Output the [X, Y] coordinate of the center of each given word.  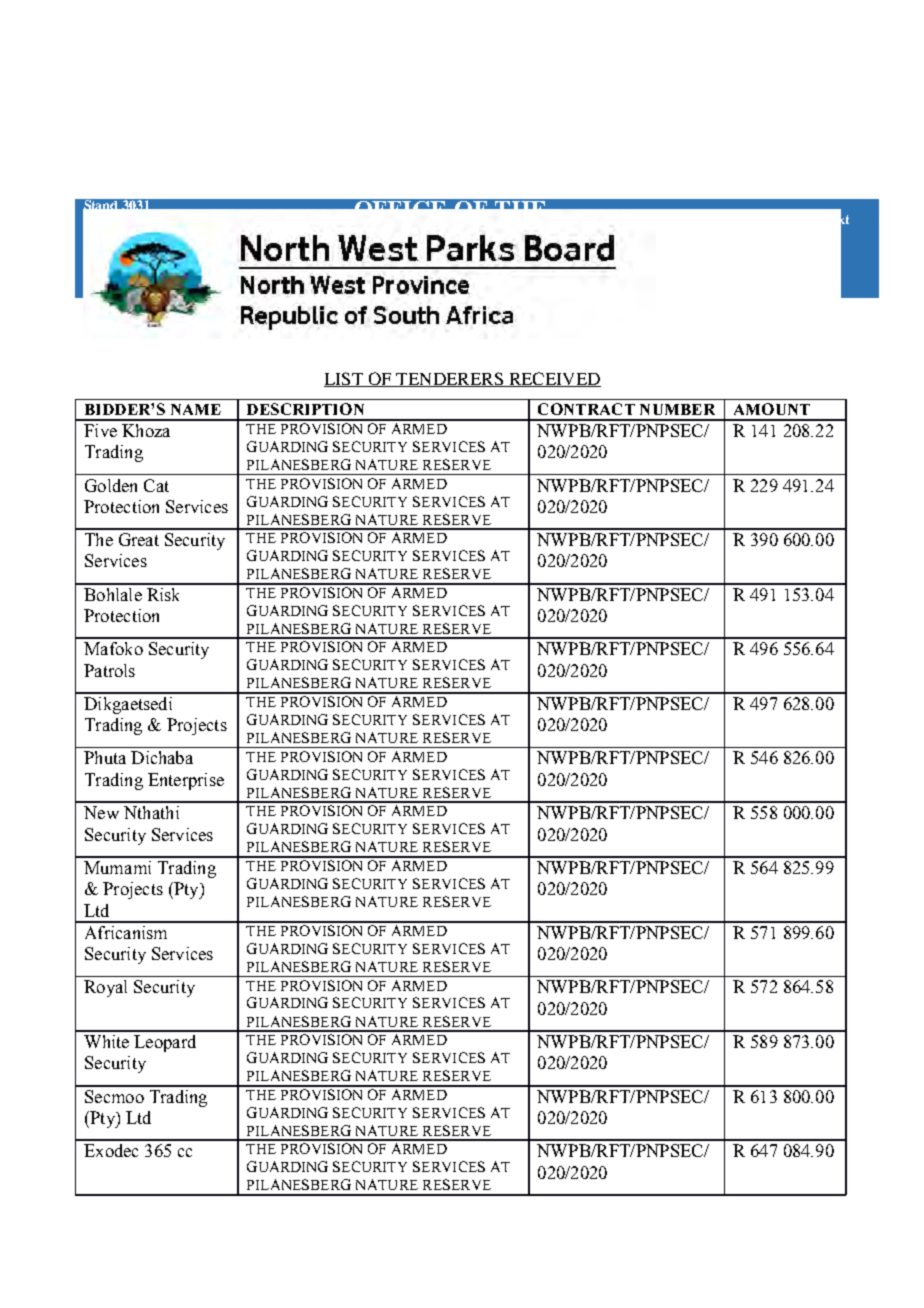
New [101, 812]
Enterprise [186, 781]
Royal [105, 988]
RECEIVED [553, 379]
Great [139, 539]
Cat [156, 485]
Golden [111, 485]
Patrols [109, 670]
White [106, 1041]
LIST [344, 379]
